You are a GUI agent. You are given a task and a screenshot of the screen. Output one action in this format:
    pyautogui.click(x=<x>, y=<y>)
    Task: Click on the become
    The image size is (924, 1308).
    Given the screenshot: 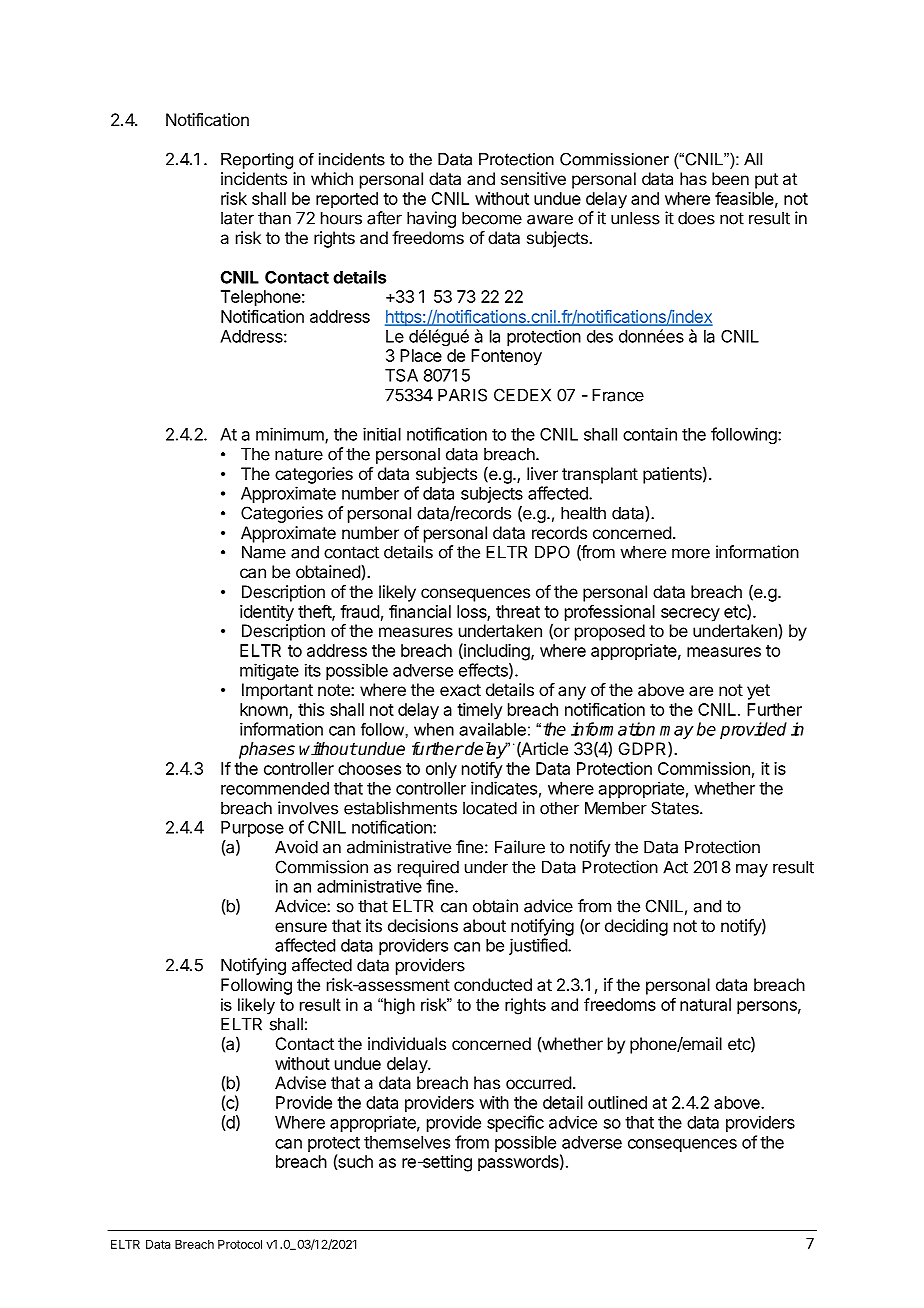 What is the action you would take?
    pyautogui.click(x=492, y=218)
